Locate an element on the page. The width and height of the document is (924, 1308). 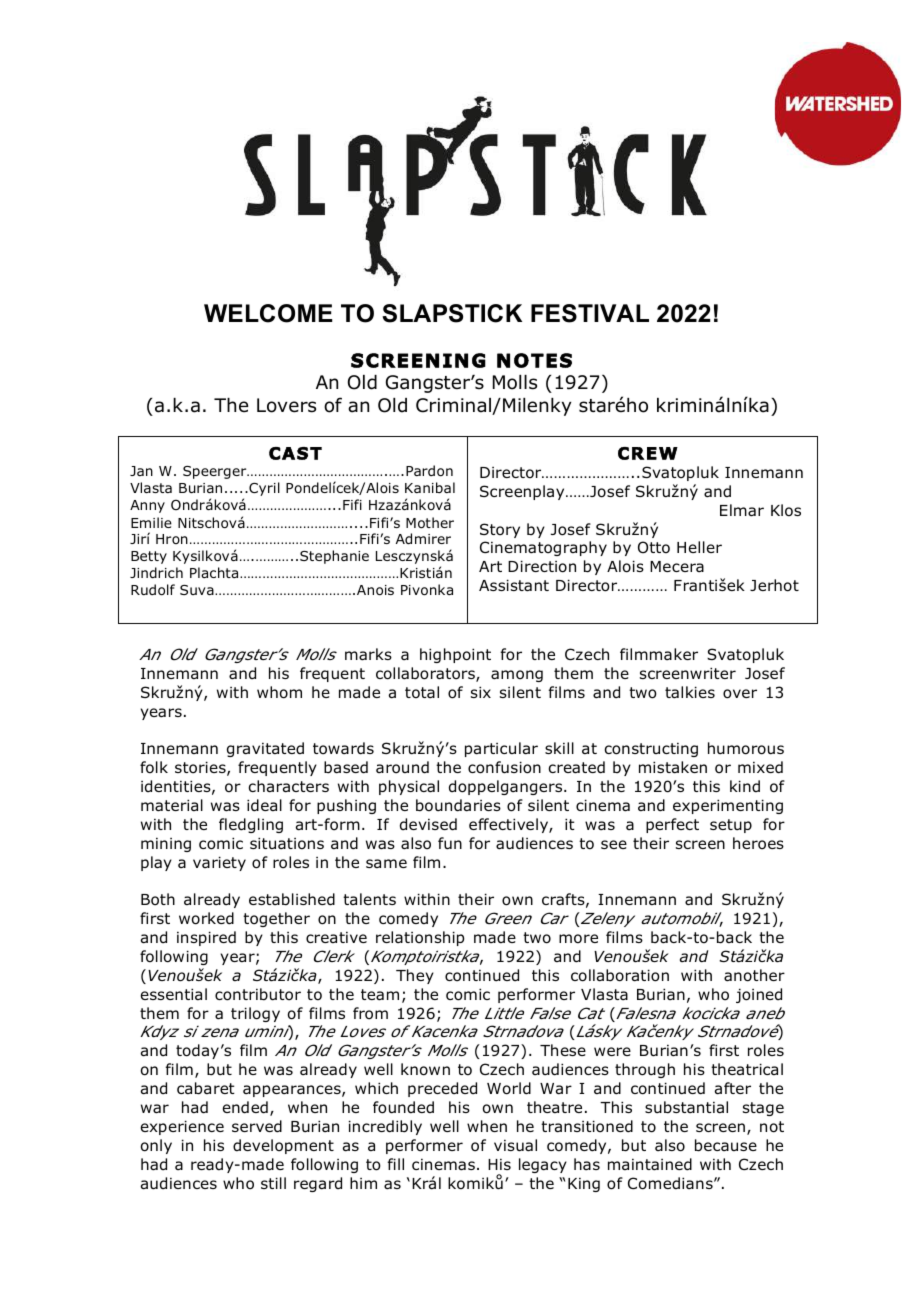
particular is located at coordinates (501, 749).
